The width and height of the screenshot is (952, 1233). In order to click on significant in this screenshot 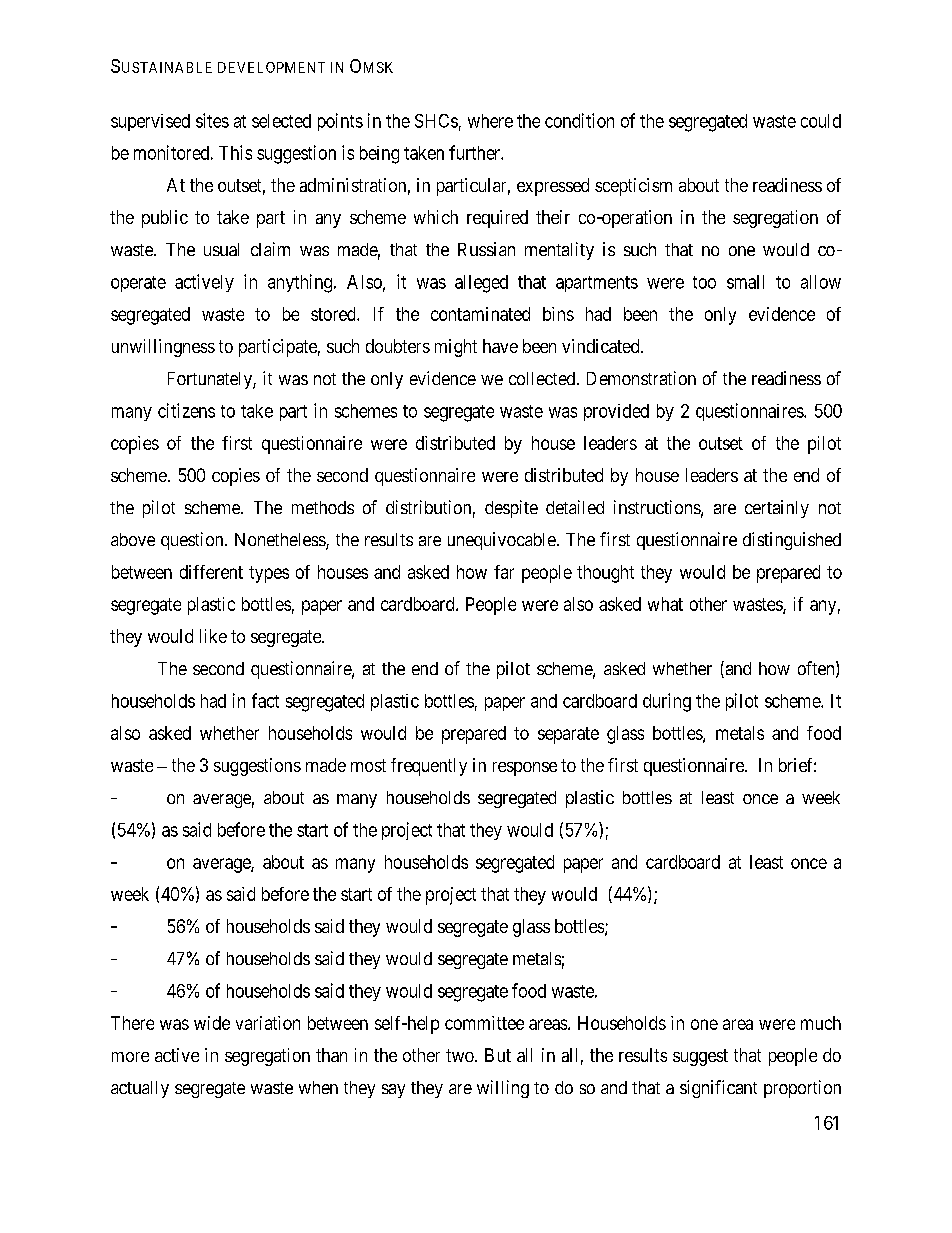, I will do `click(718, 1089)`.
